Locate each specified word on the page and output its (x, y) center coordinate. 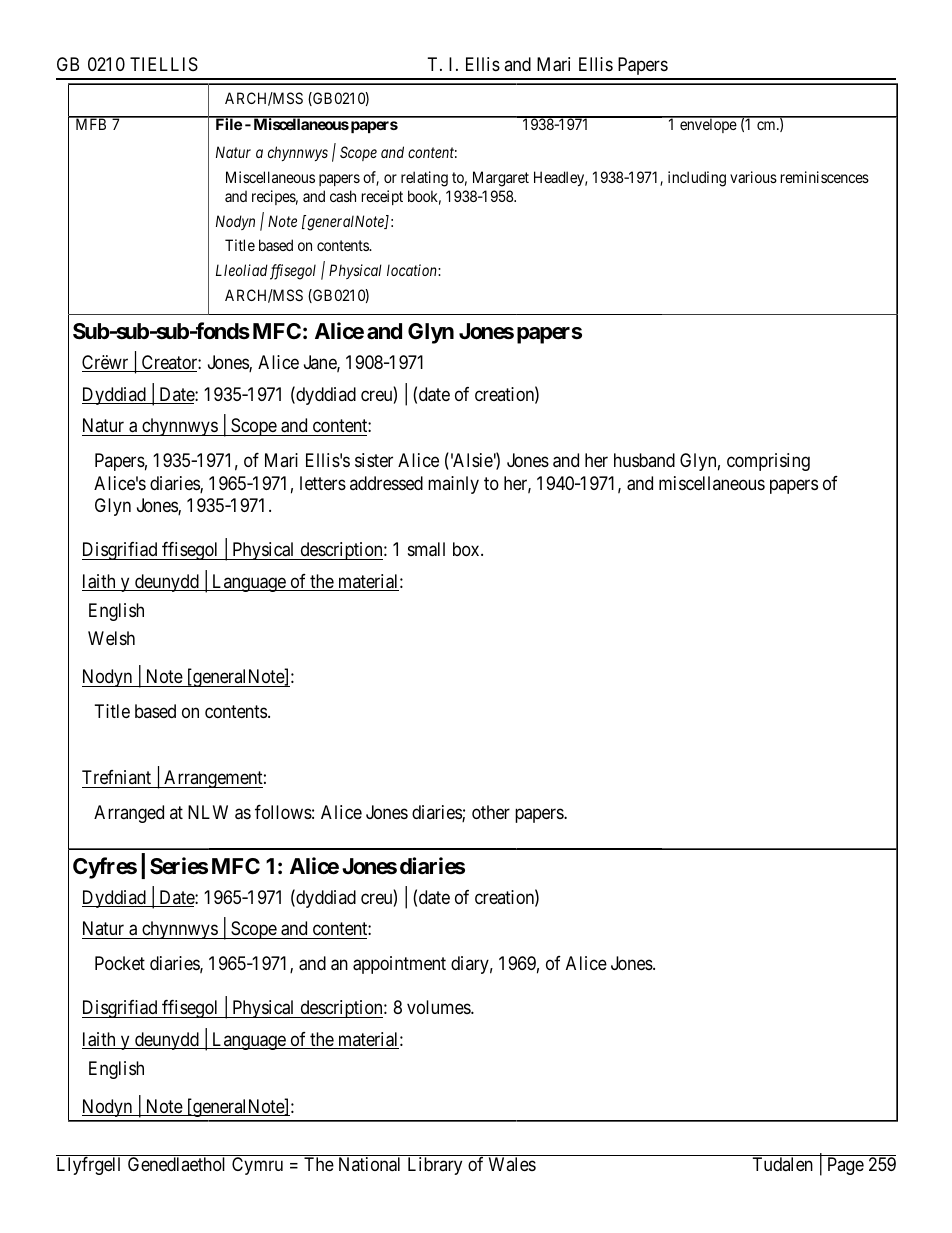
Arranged (129, 814)
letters (323, 483)
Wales (512, 1164)
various (753, 177)
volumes (439, 1007)
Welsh (111, 638)
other (491, 812)
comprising (768, 462)
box (467, 549)
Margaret (501, 179)
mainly (453, 485)
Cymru (257, 1166)
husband (644, 460)
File (228, 123)
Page (846, 1166)
